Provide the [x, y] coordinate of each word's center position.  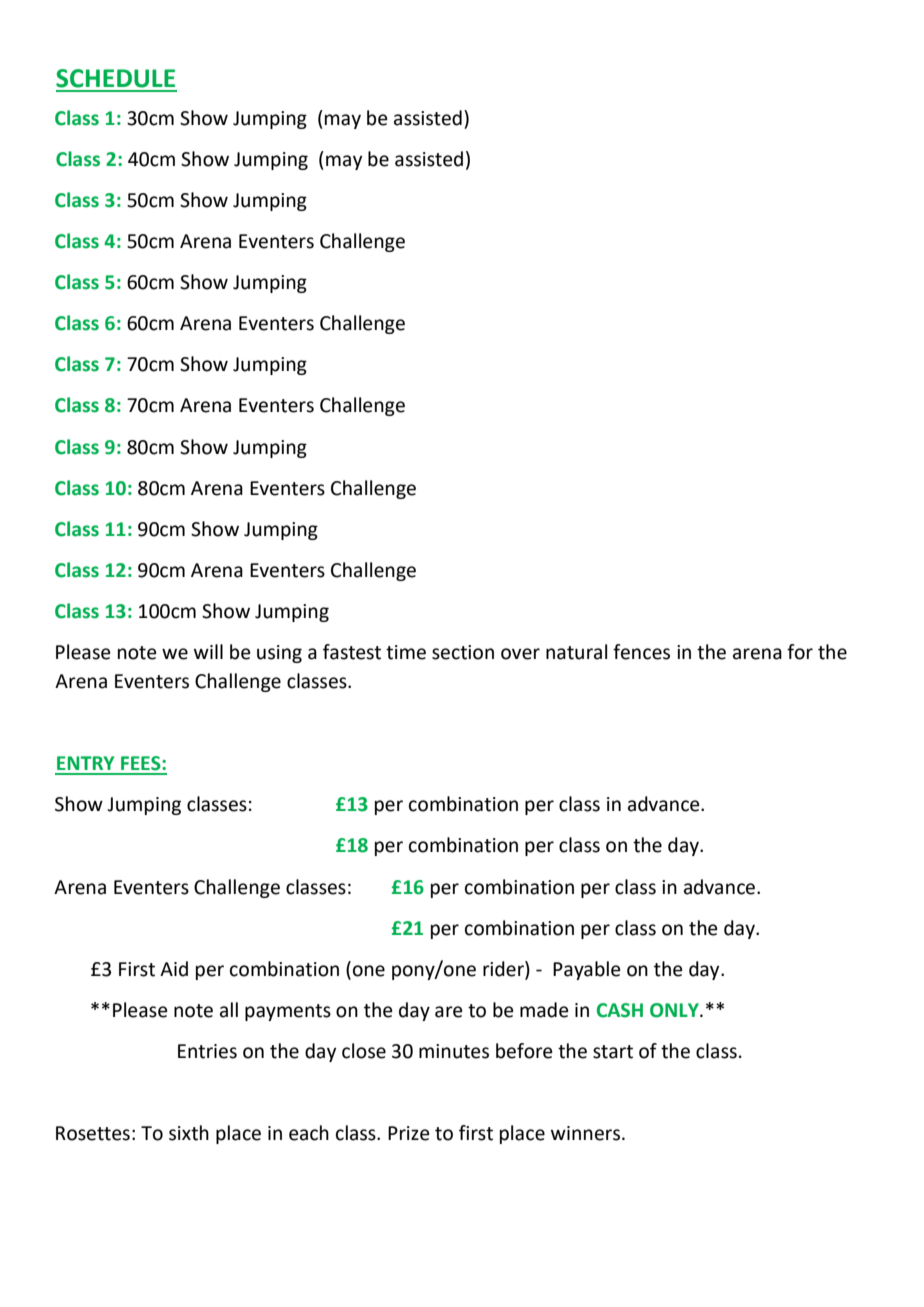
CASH [620, 1010]
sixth [189, 1133]
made [544, 1010]
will [208, 651]
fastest [352, 652]
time [406, 652]
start [613, 1052]
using [279, 654]
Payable [587, 970]
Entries [207, 1051]
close [364, 1051]
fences [641, 652]
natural [576, 652]
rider [504, 970]
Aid [174, 969]
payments [288, 1012]
